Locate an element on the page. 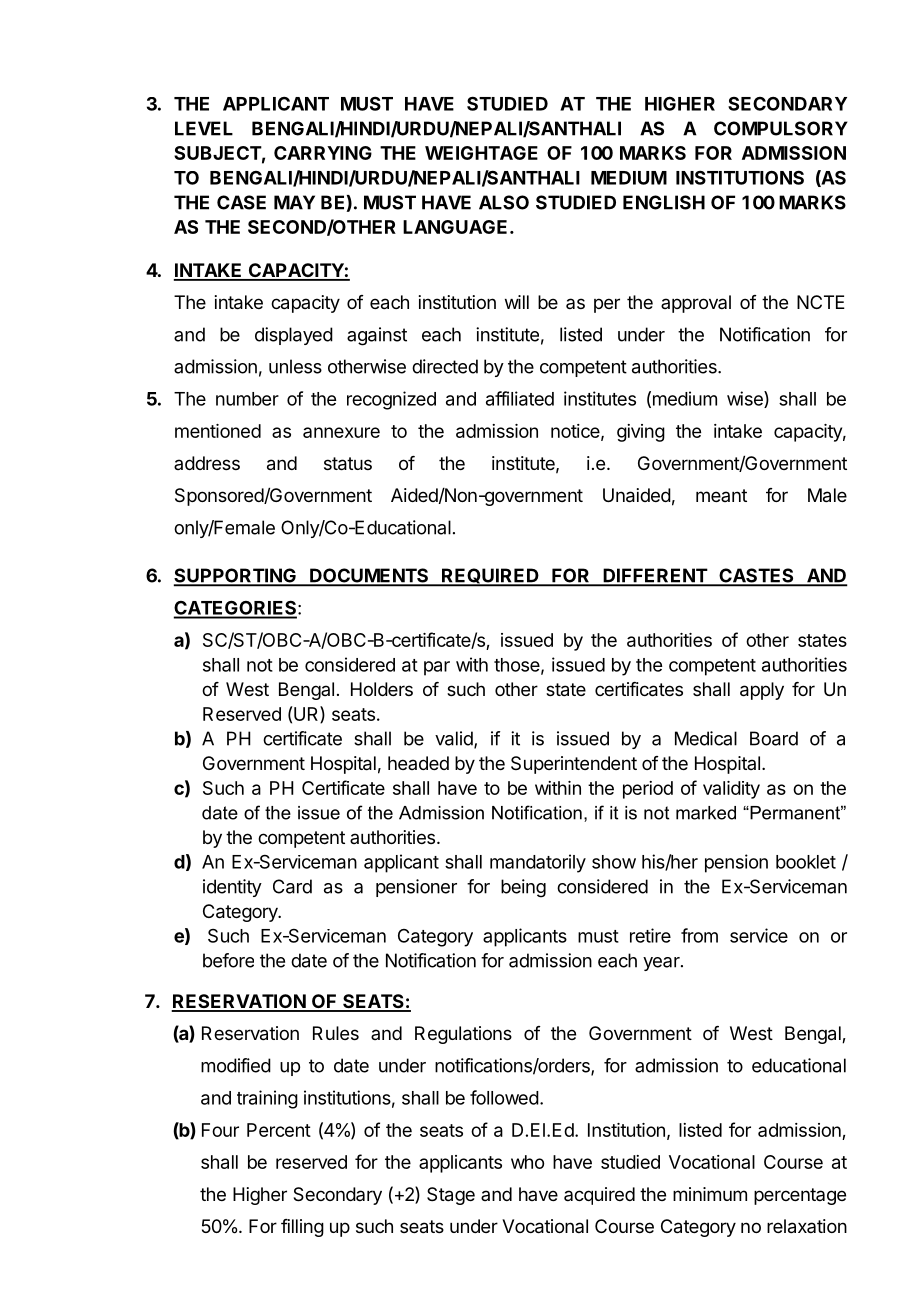 The image size is (924, 1308). DOCUMENTS is located at coordinates (369, 576).
